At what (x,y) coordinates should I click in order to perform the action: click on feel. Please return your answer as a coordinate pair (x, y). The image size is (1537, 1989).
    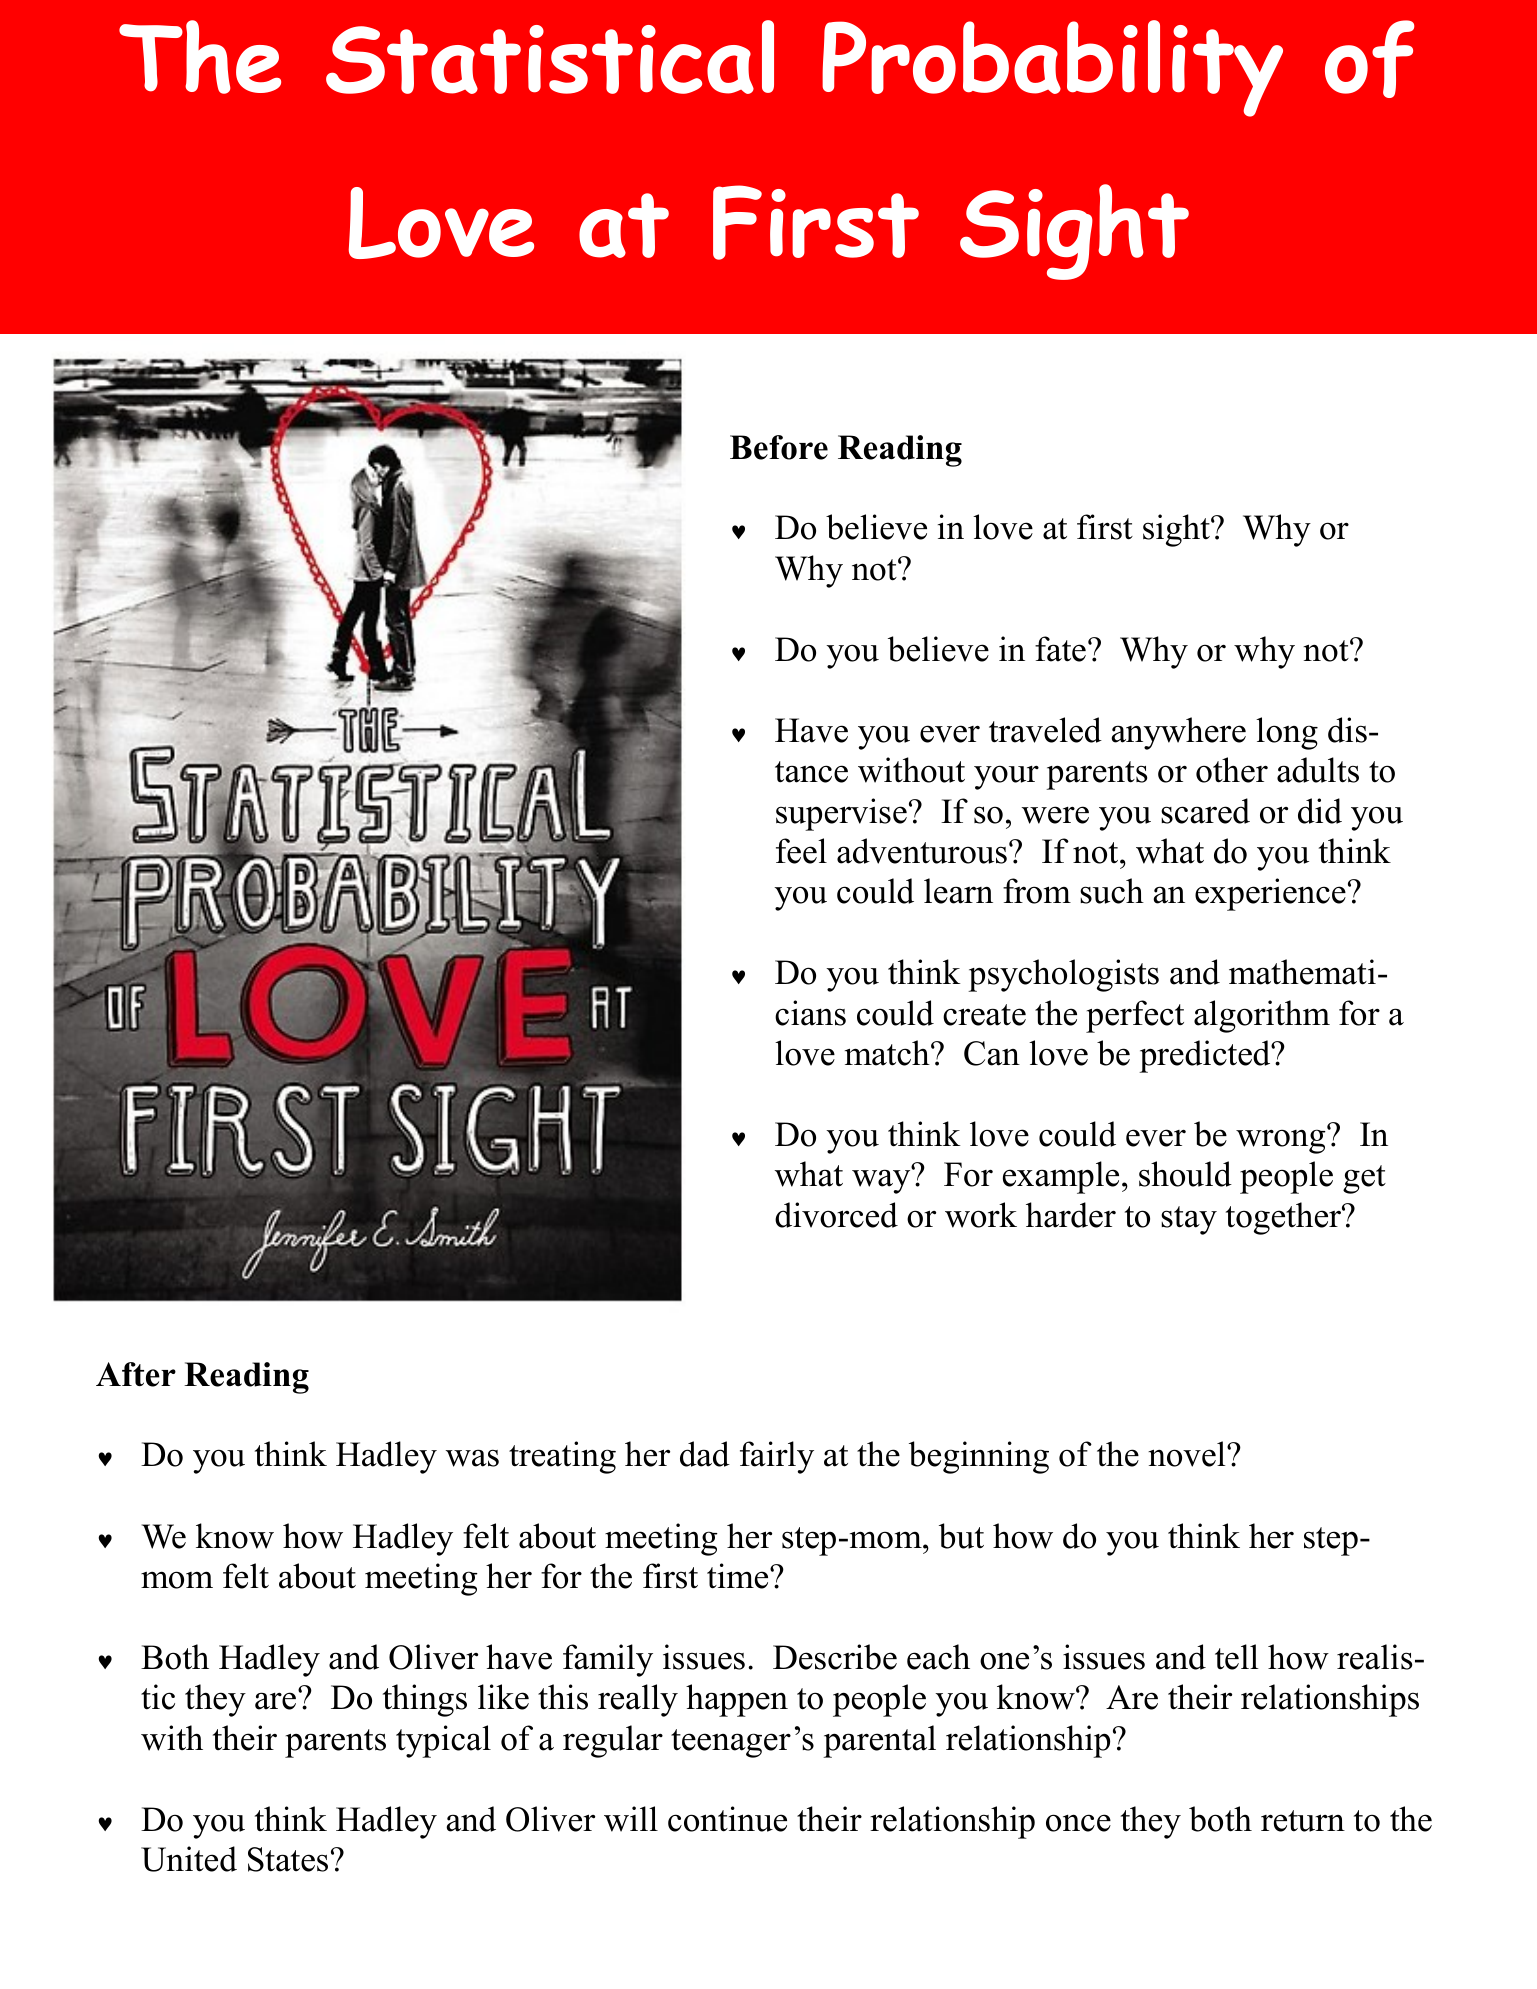
    Looking at the image, I should click on (801, 851).
